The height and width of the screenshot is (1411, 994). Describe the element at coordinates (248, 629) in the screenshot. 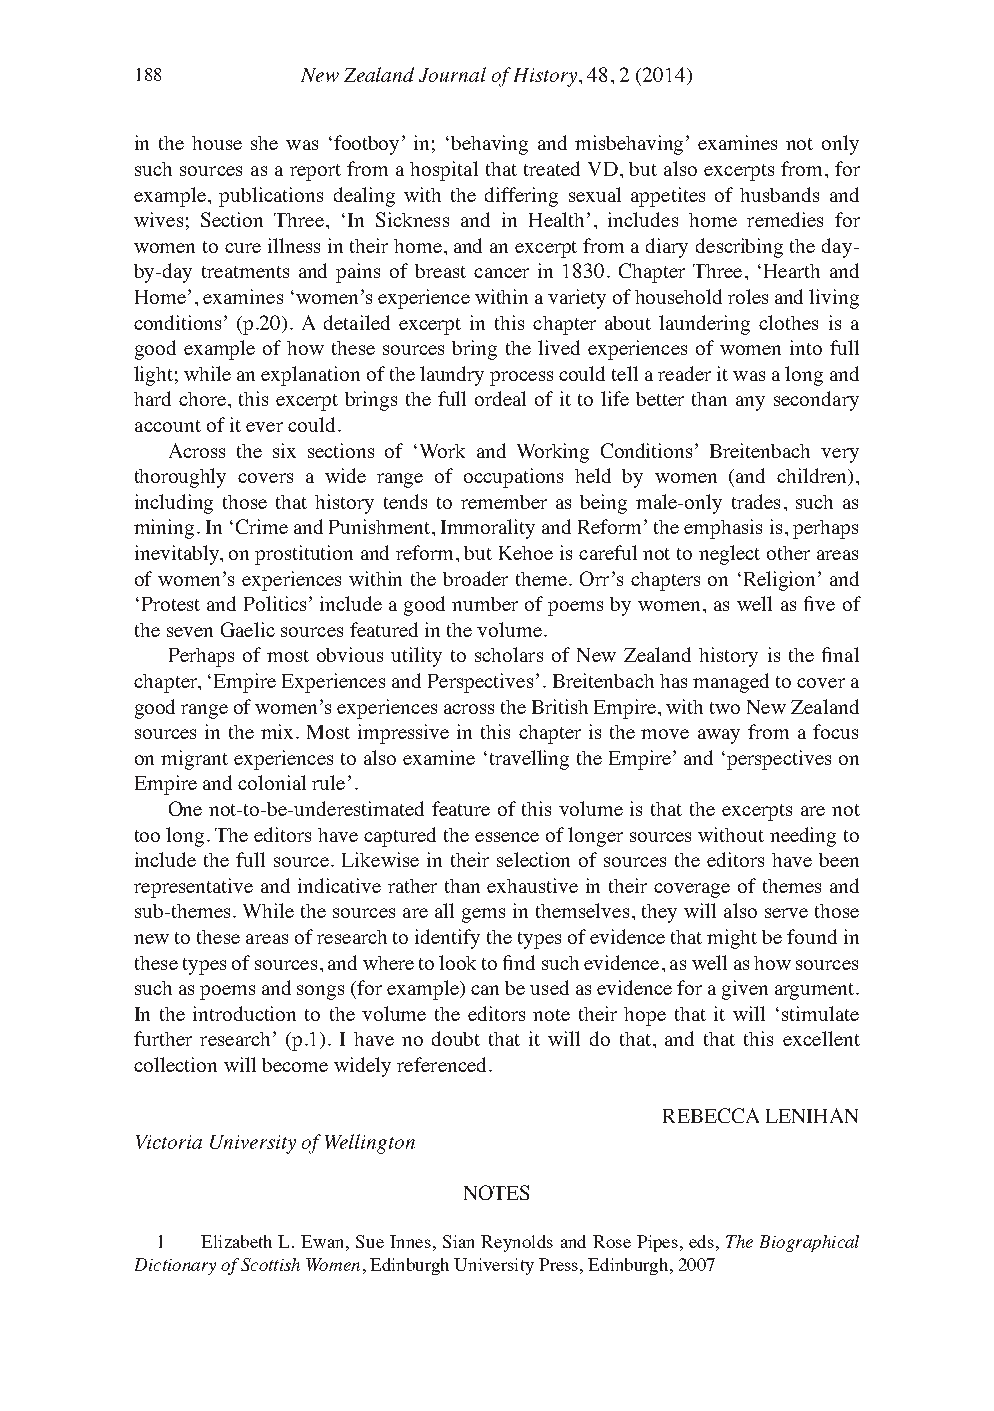

I see `Gaelic` at that location.
